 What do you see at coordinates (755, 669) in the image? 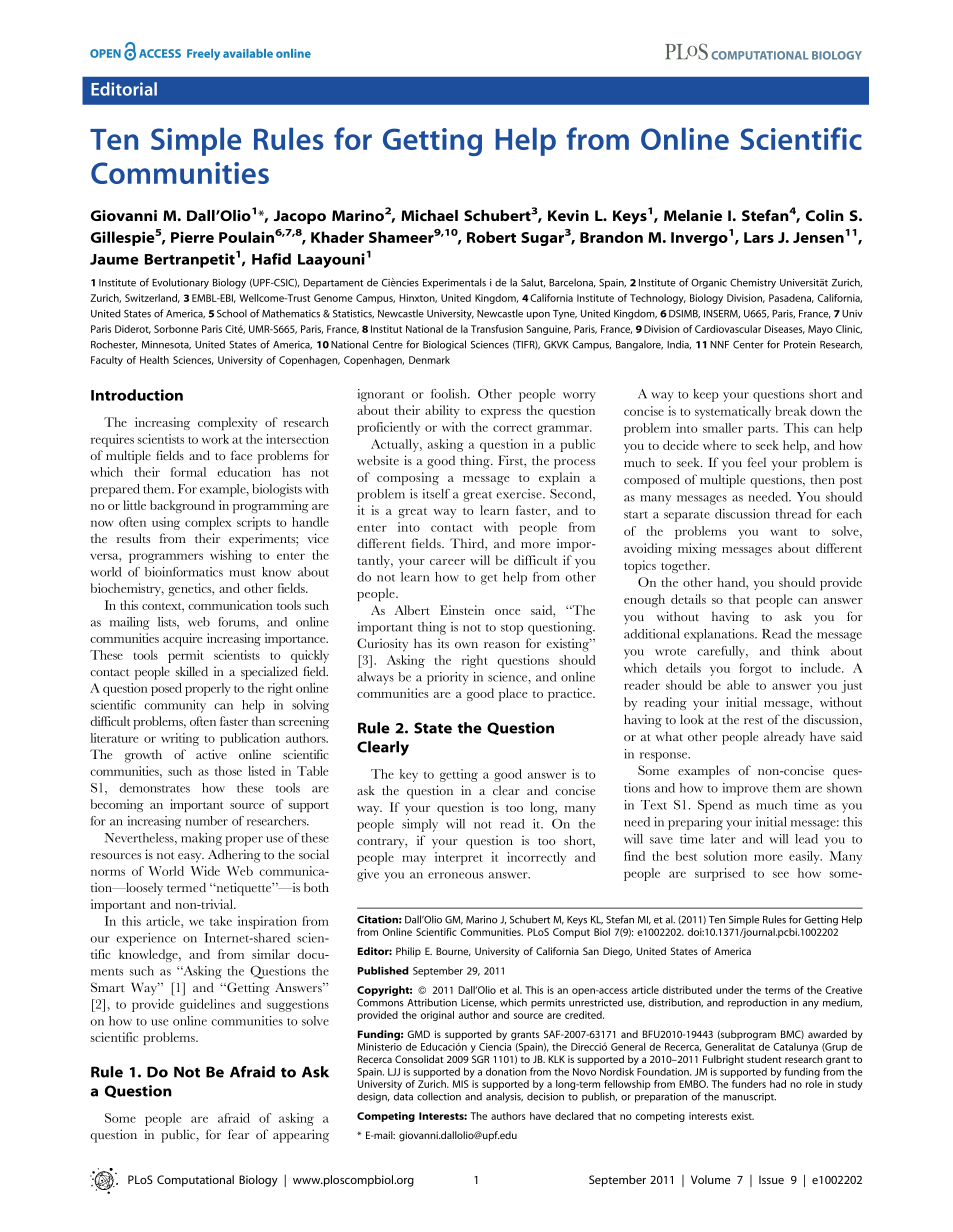
I see `forgot` at bounding box center [755, 669].
